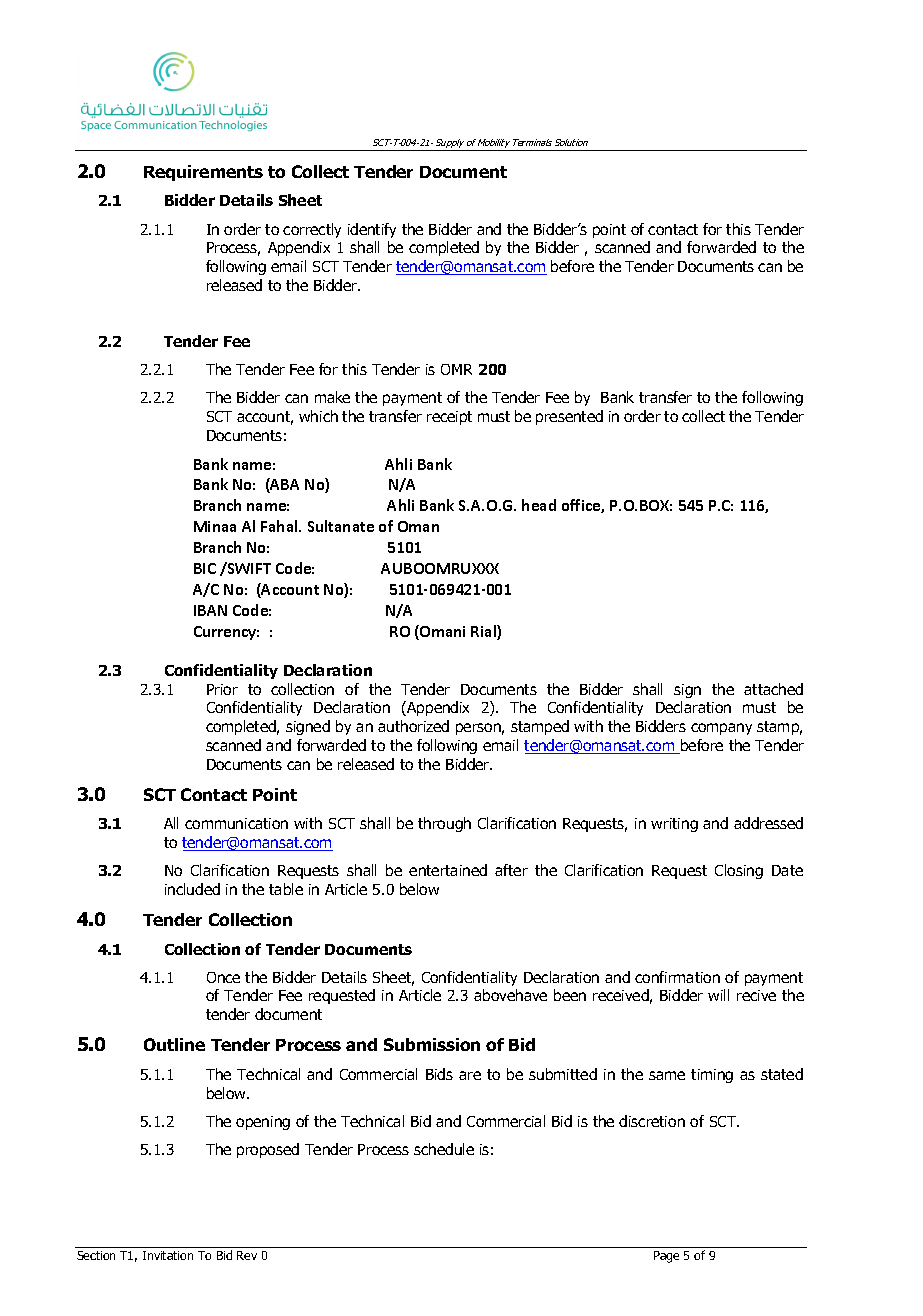 The width and height of the screenshot is (923, 1316). What do you see at coordinates (666, 1257) in the screenshot?
I see `Page` at bounding box center [666, 1257].
